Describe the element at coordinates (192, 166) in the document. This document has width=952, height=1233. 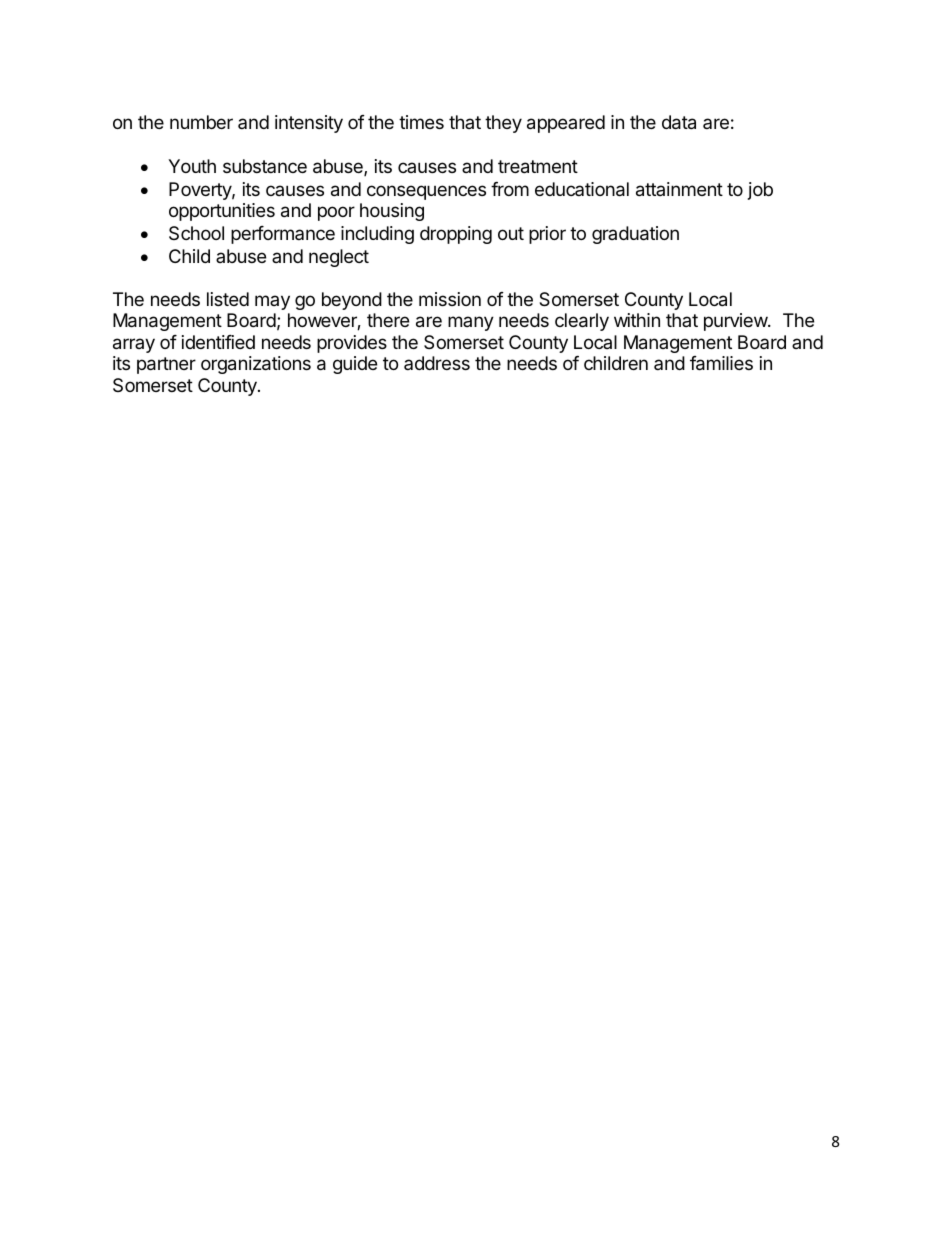
I see `Youth` at that location.
